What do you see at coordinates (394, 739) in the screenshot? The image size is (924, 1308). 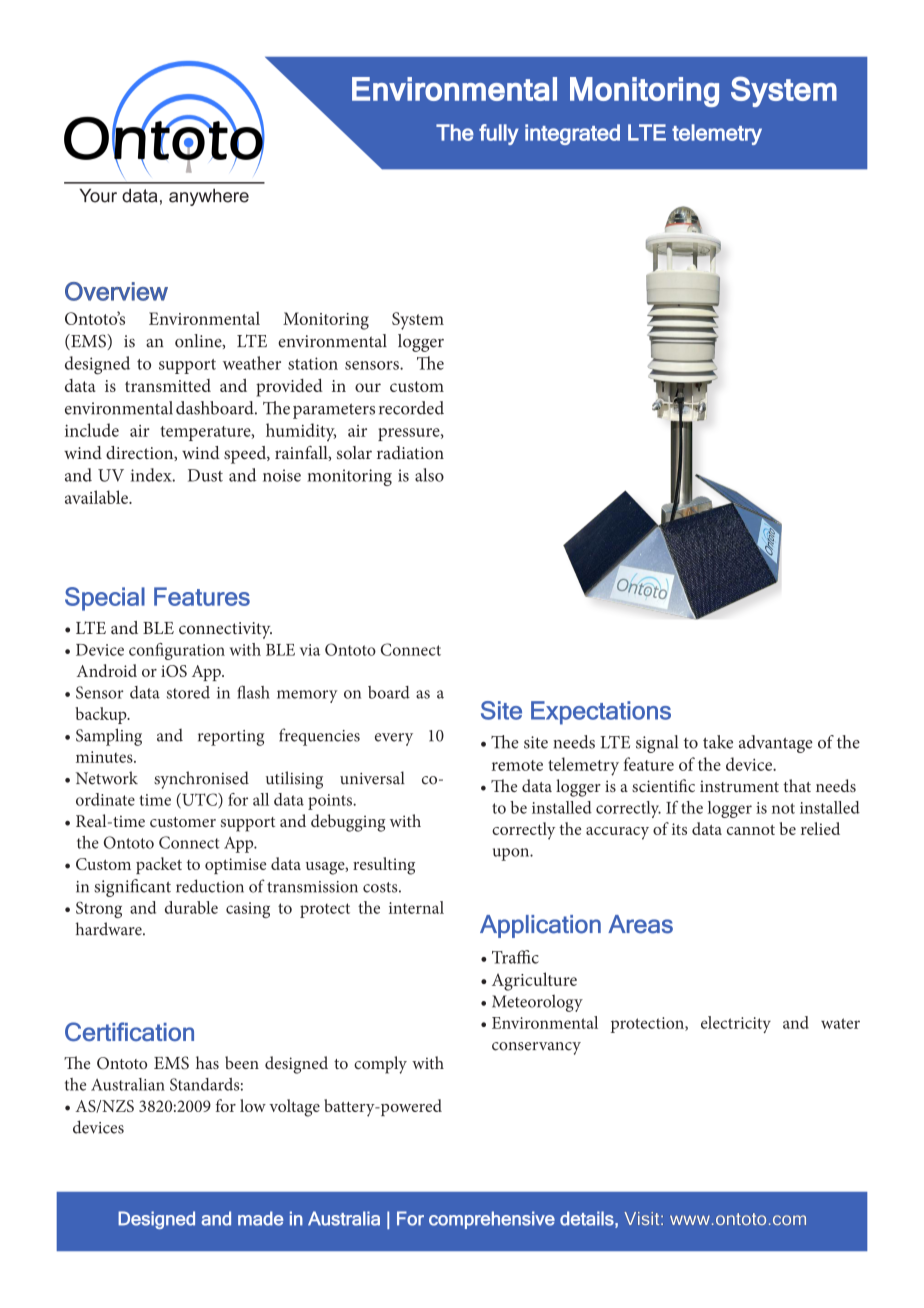 I see `every` at bounding box center [394, 739].
